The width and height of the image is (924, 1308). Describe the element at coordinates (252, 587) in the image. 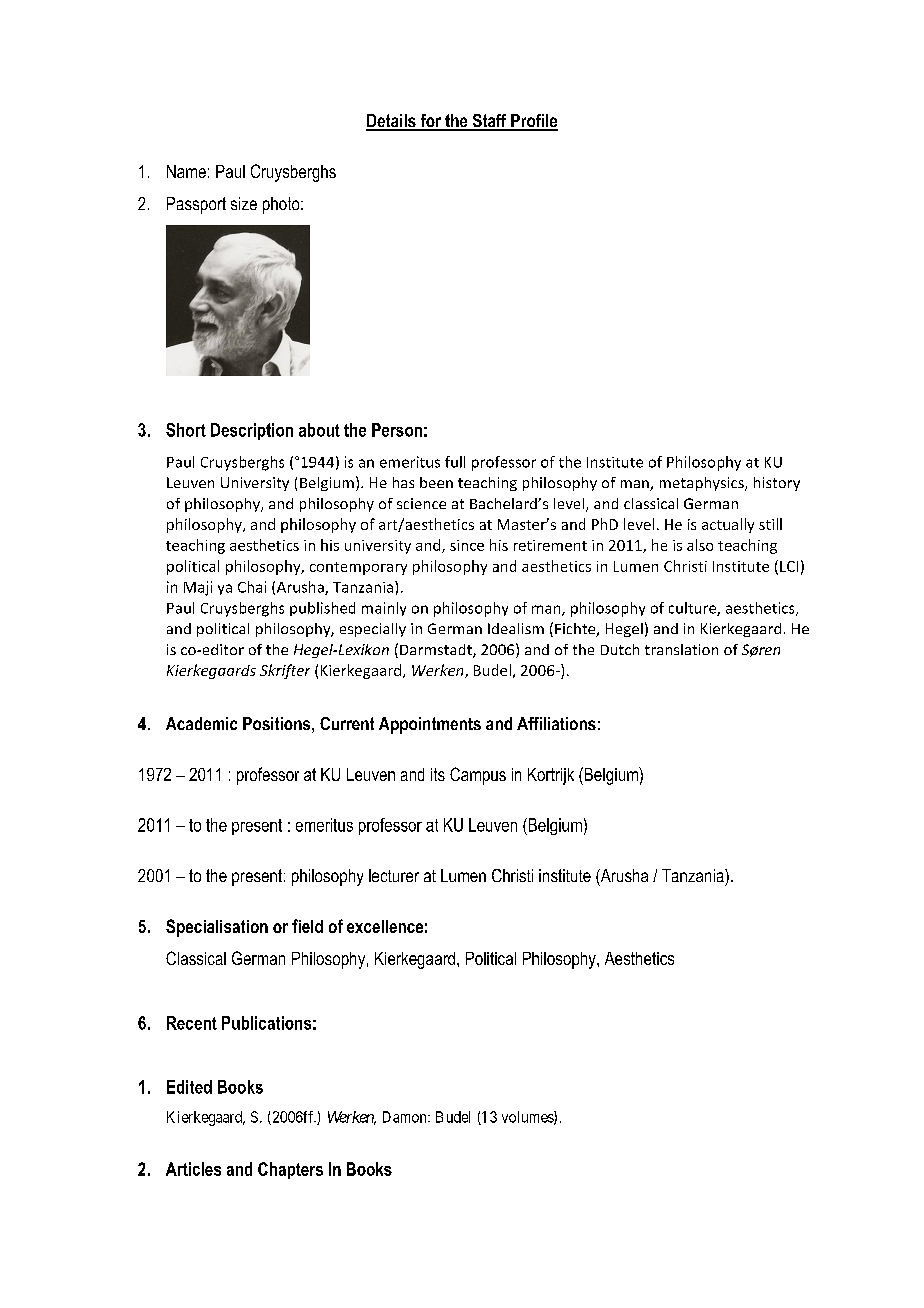

I see `Chai` at that location.
